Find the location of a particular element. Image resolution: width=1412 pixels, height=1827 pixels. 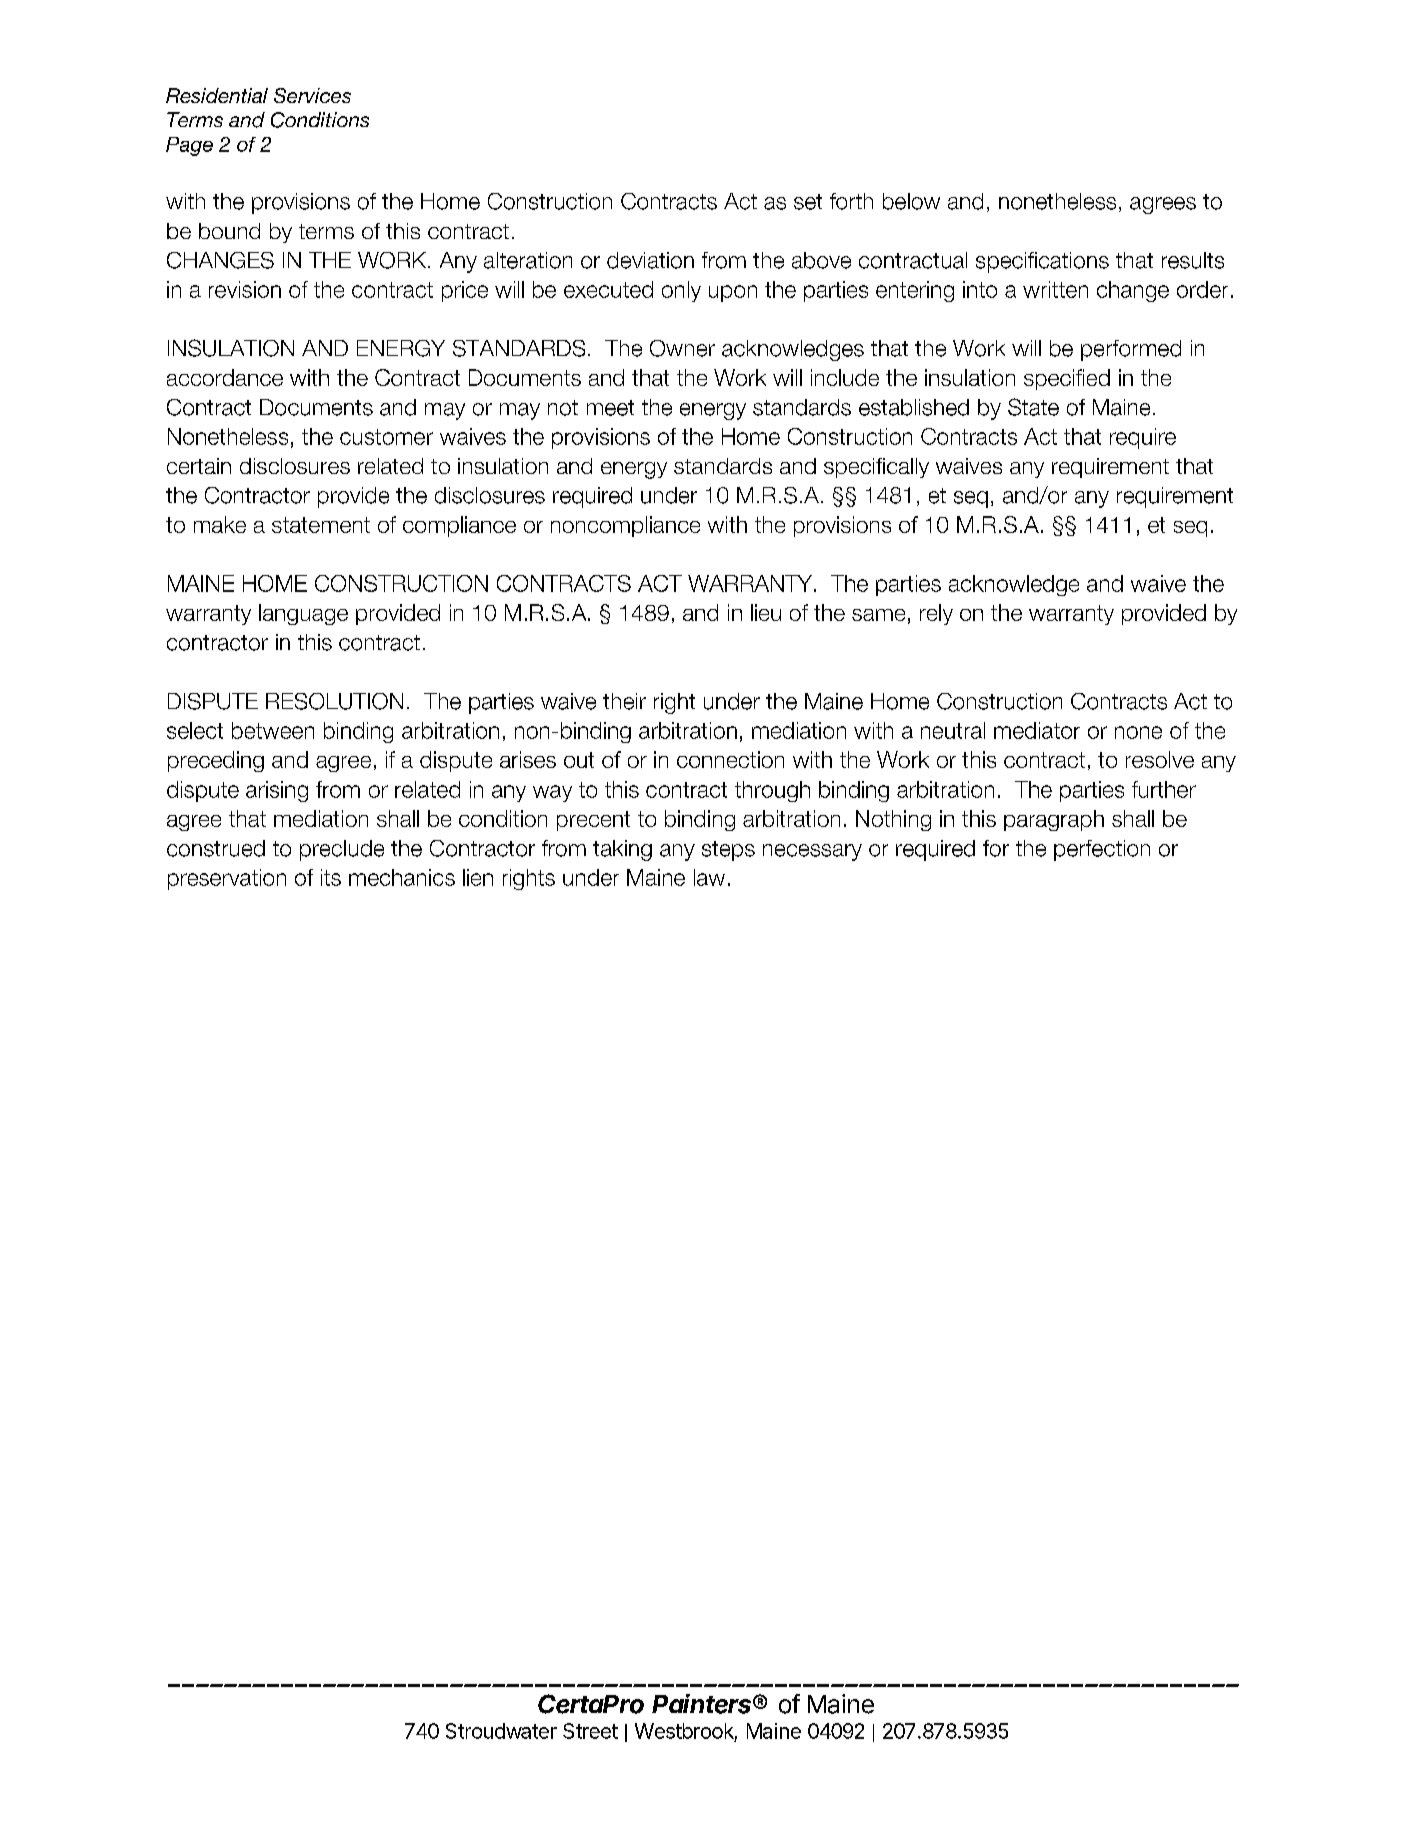

Services is located at coordinates (312, 95).
